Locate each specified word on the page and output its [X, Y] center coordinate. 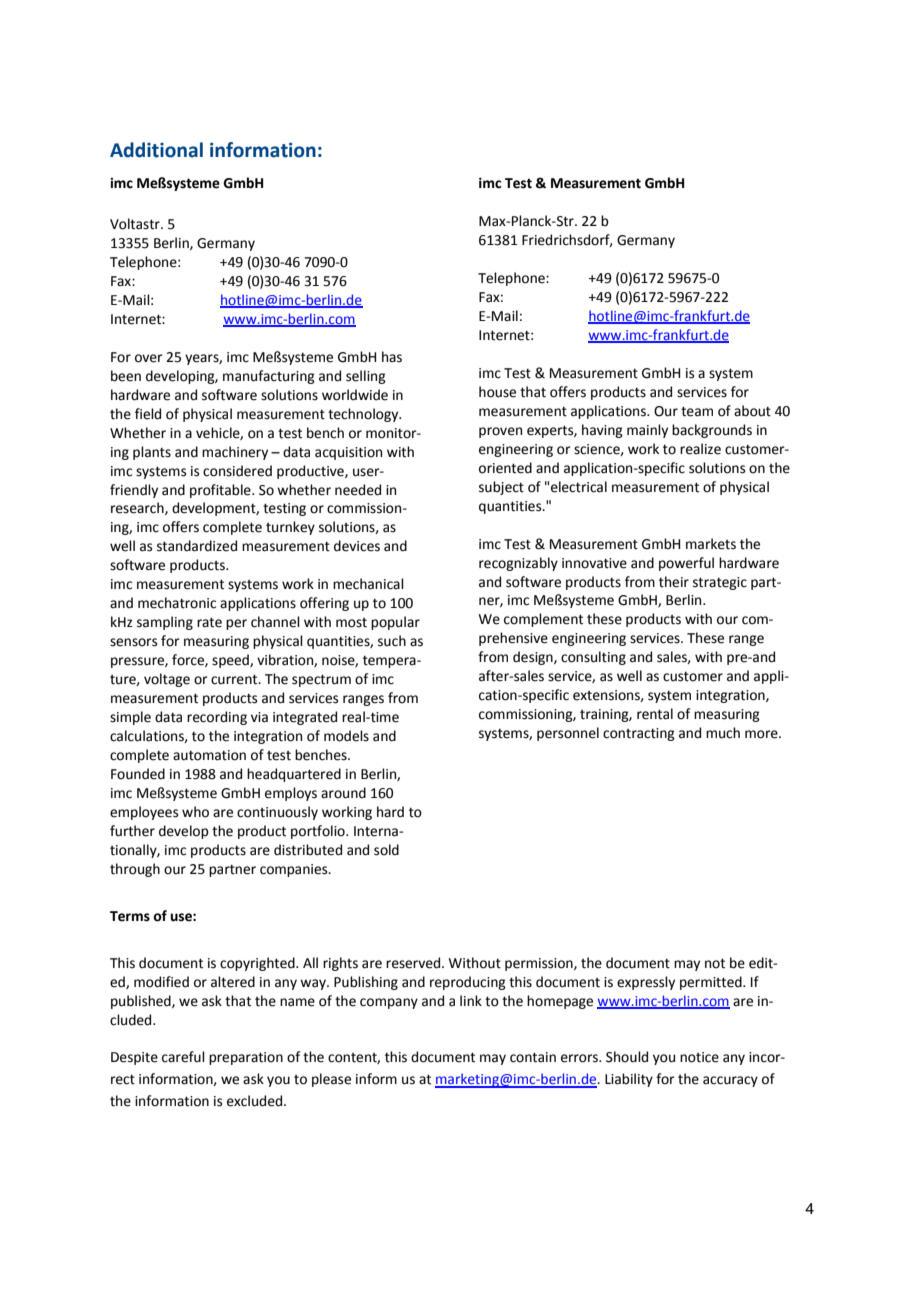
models [346, 736]
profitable [221, 491]
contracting [639, 734]
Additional [156, 150]
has [392, 357]
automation [209, 755]
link [471, 1000]
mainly [647, 431]
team [697, 411]
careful [183, 1057]
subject [501, 488]
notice [699, 1057]
